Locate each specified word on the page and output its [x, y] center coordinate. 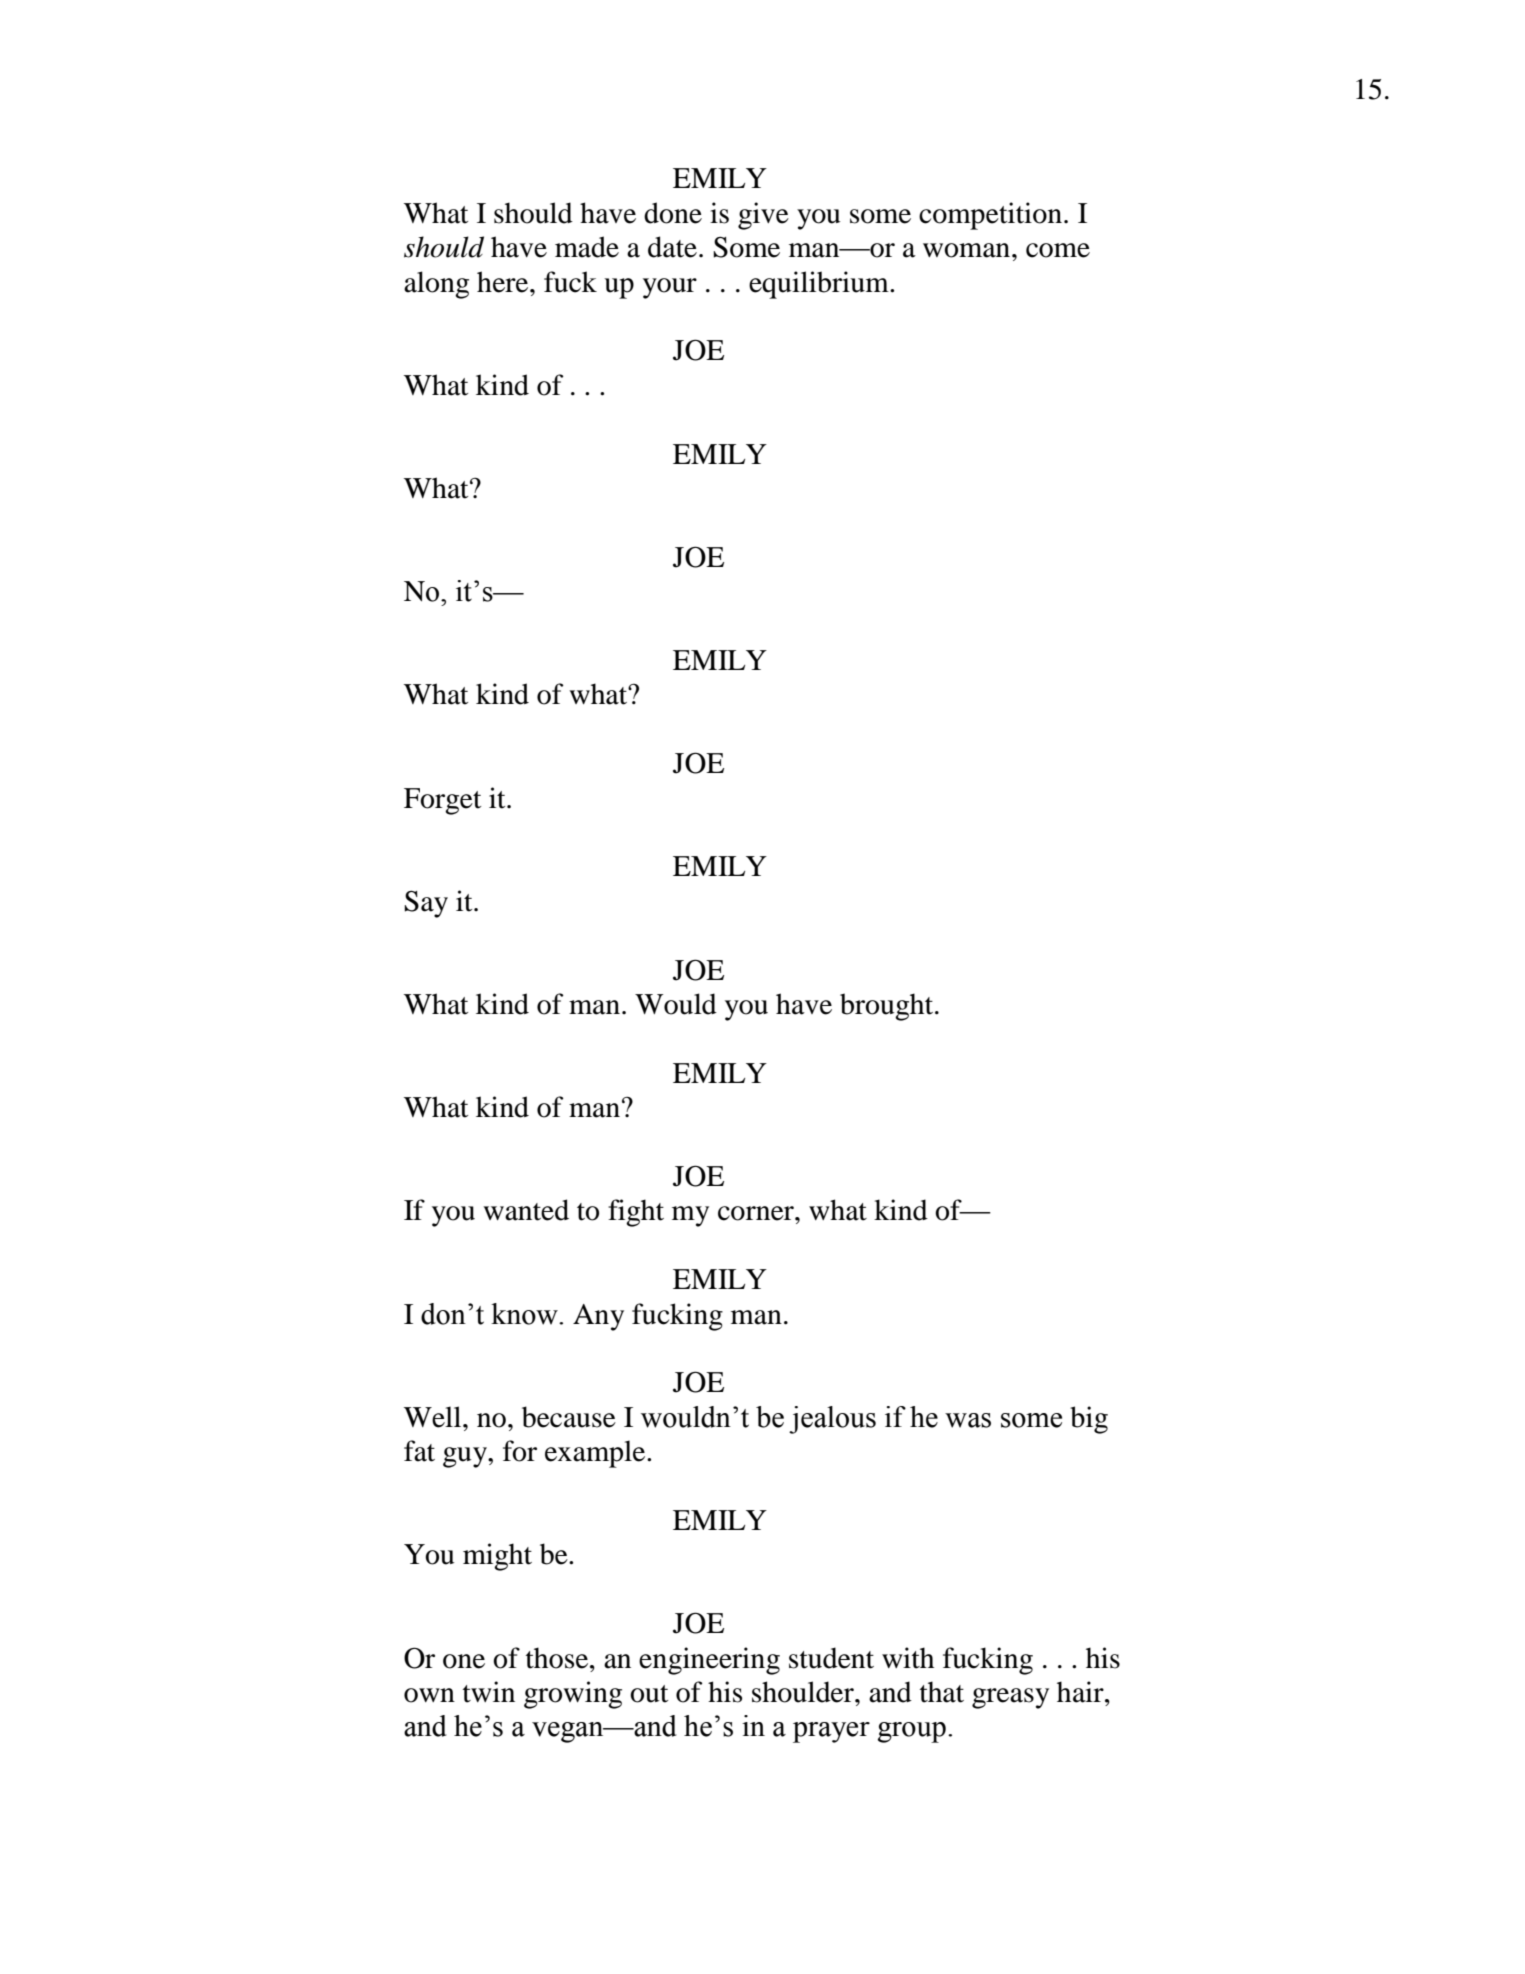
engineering [709, 1661]
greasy [1010, 1698]
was [968, 1420]
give [763, 216]
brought [888, 1007]
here [504, 282]
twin [489, 1692]
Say [426, 904]
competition [990, 216]
